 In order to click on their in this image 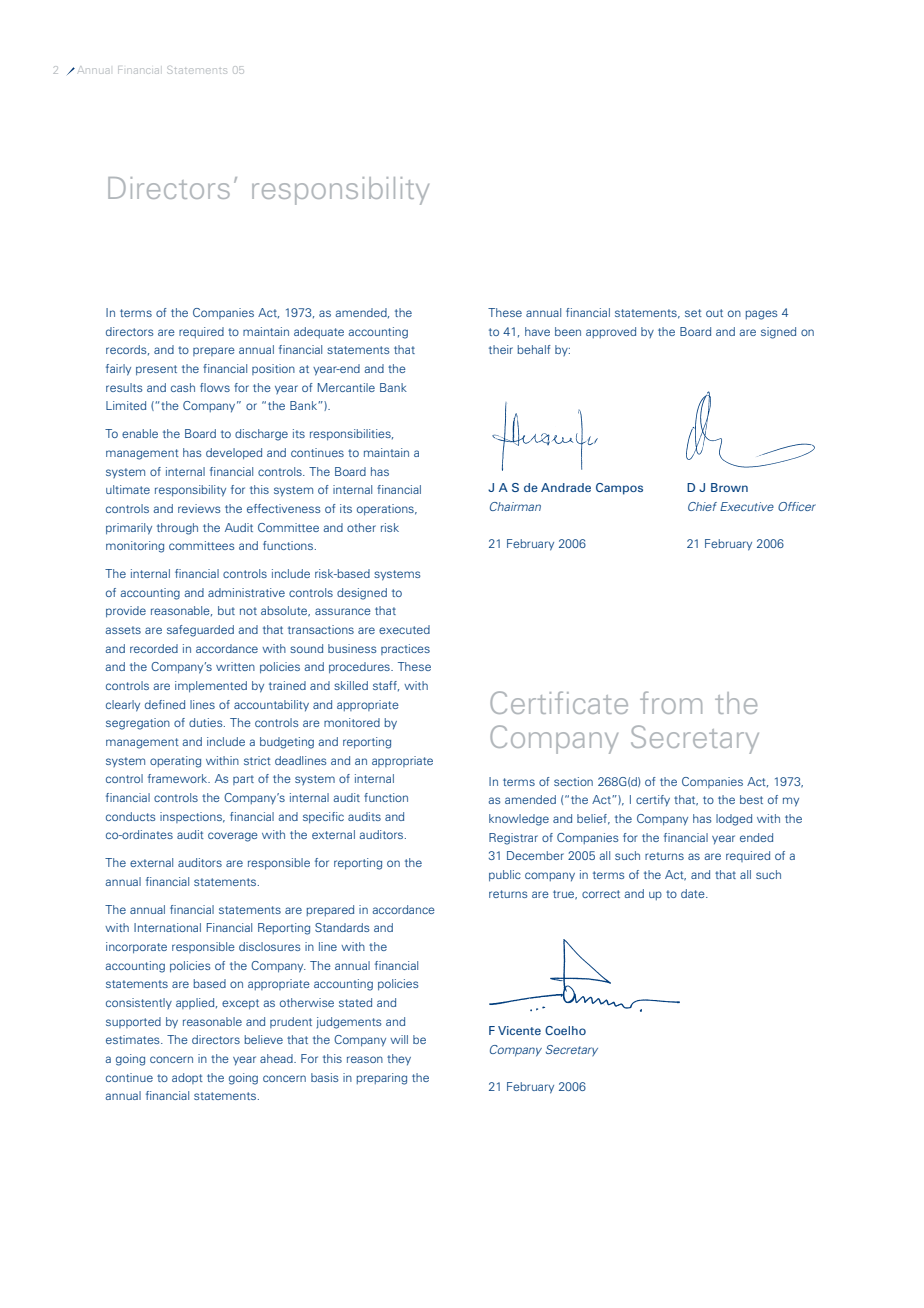, I will do `click(501, 349)`.
